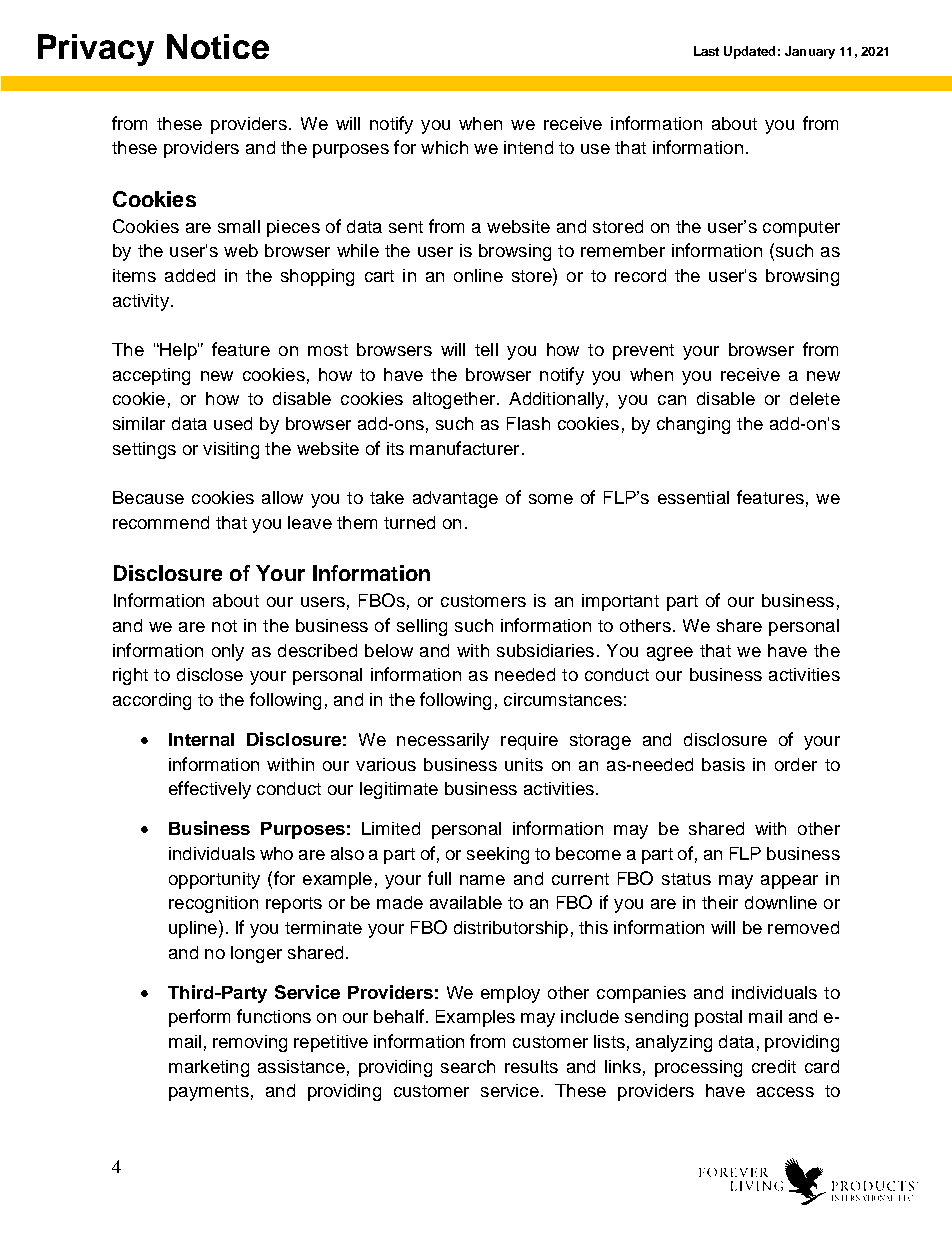 The image size is (952, 1233). What do you see at coordinates (486, 349) in the screenshot?
I see `tell` at bounding box center [486, 349].
